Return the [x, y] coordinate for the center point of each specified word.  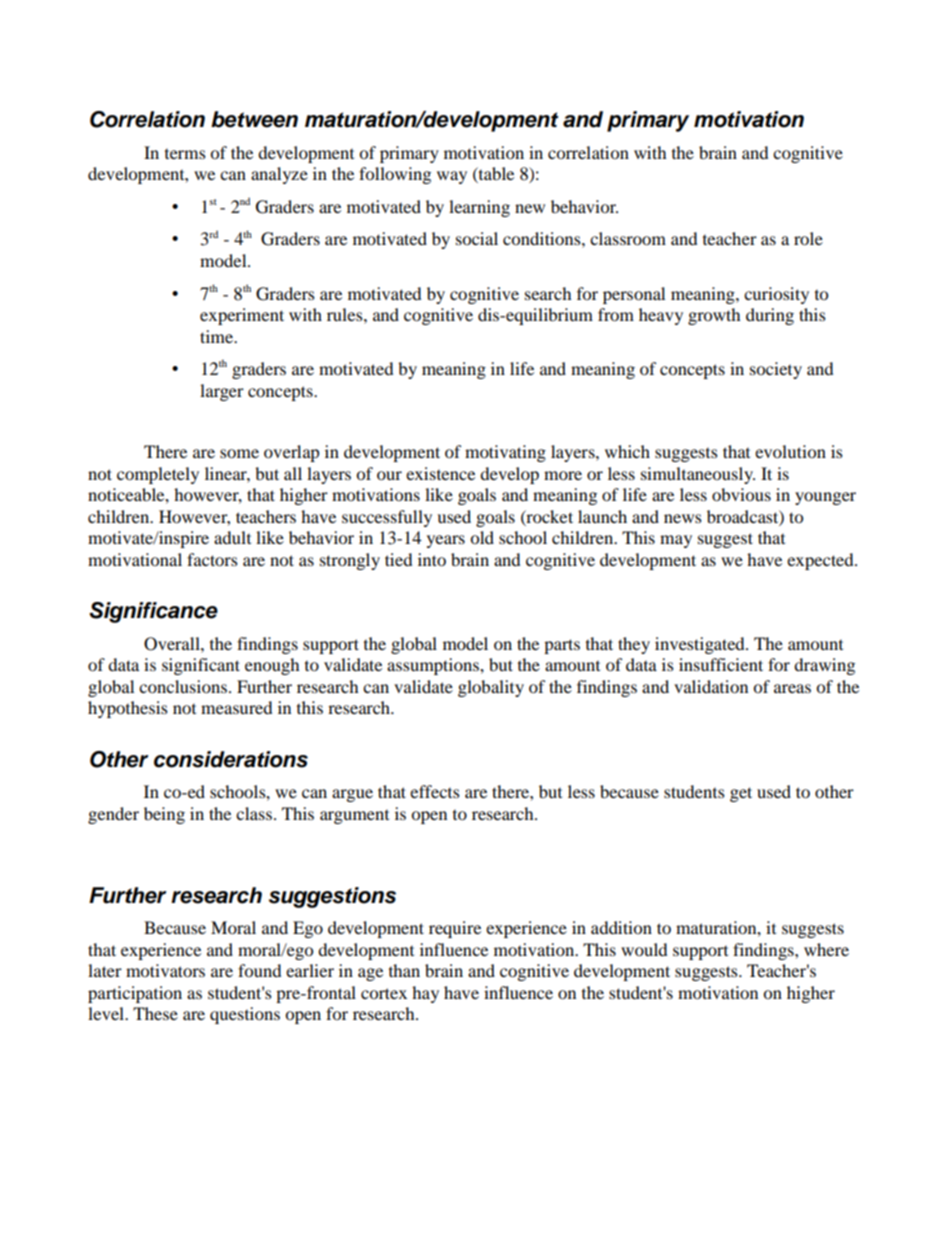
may [676, 541]
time [218, 336]
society [776, 370]
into [432, 559]
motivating [505, 453]
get [741, 794]
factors [212, 559]
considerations [231, 759]
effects [435, 791]
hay [425, 994]
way [452, 177]
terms [185, 153]
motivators [165, 970]
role [808, 238]
